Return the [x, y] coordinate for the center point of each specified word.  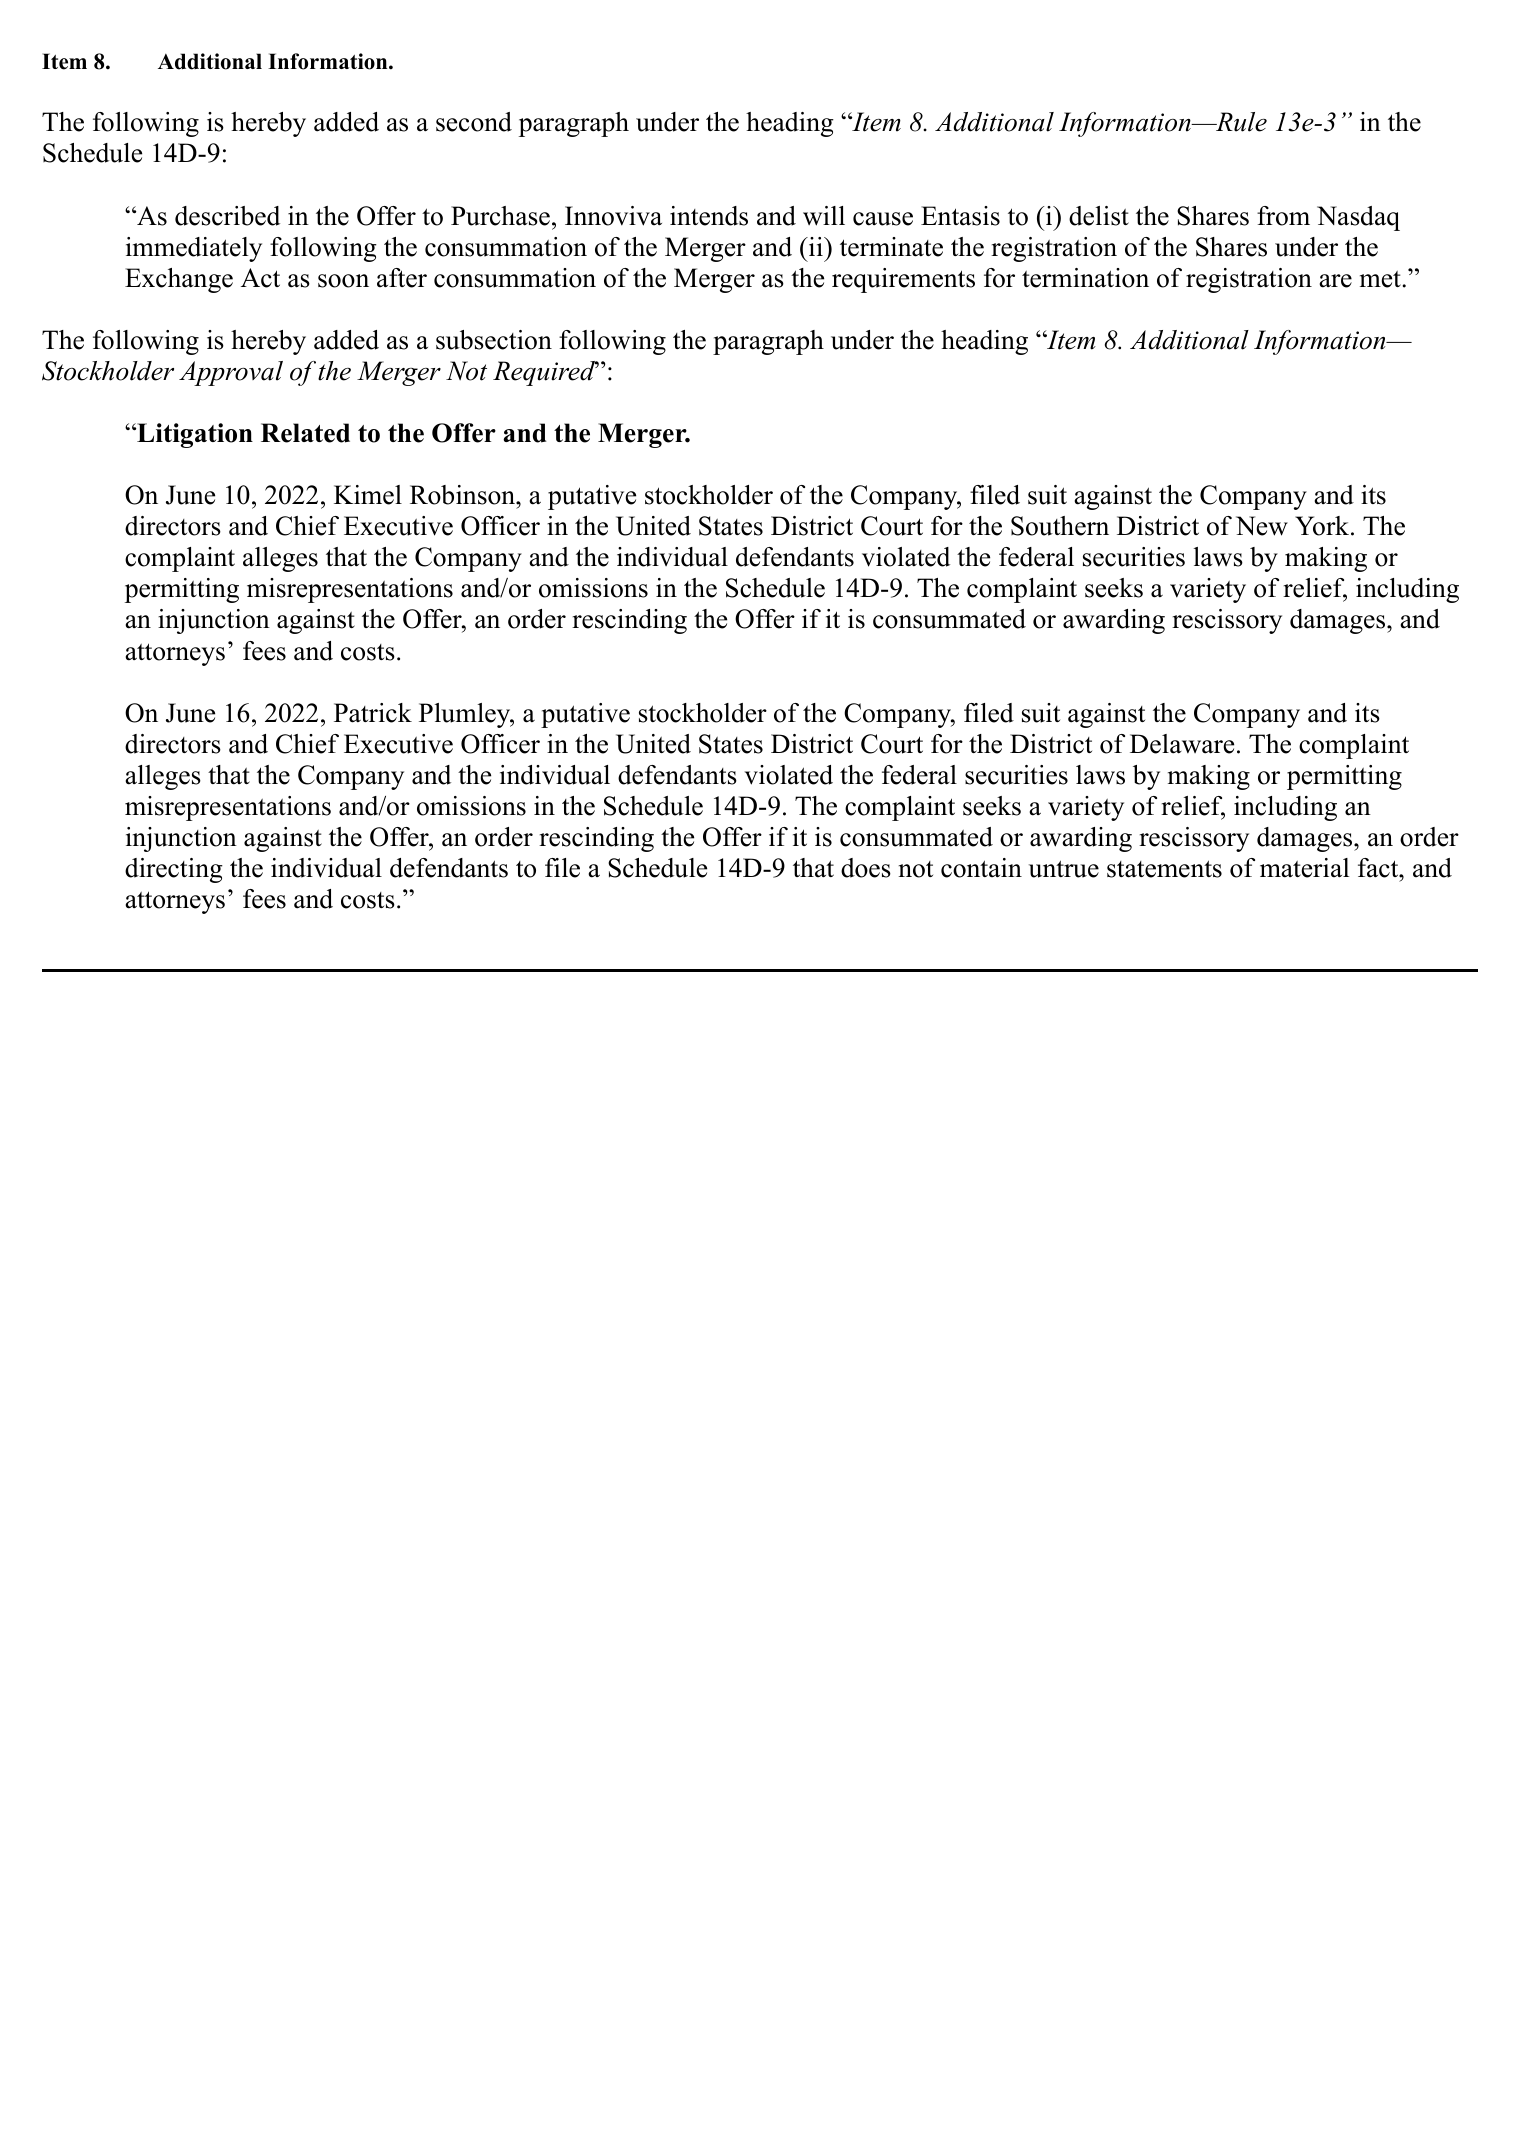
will [824, 216]
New [1262, 526]
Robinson [463, 495]
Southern [1060, 526]
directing [174, 870]
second [474, 122]
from [1283, 216]
